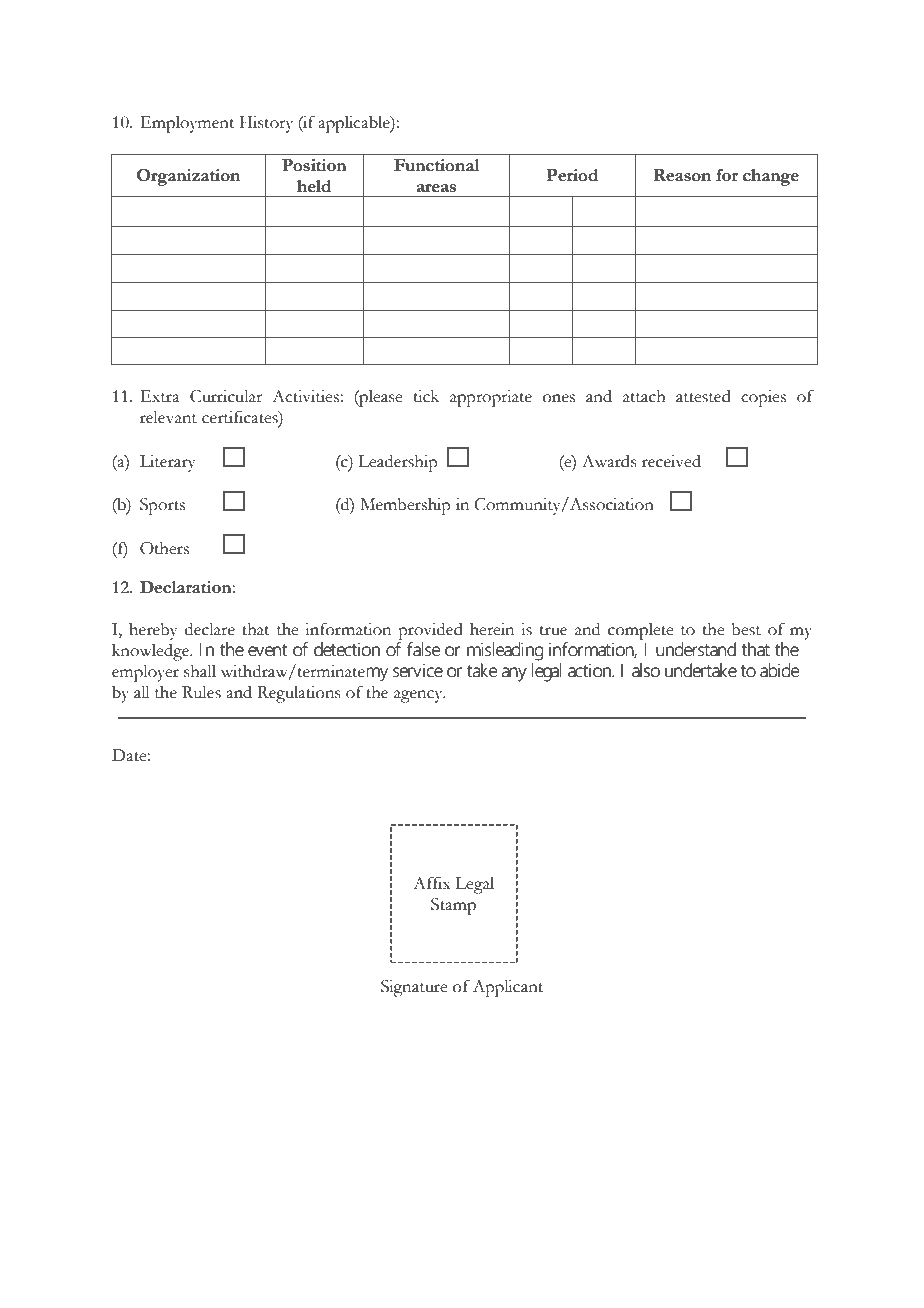  What do you see at coordinates (164, 548) in the document?
I see `Others` at bounding box center [164, 548].
